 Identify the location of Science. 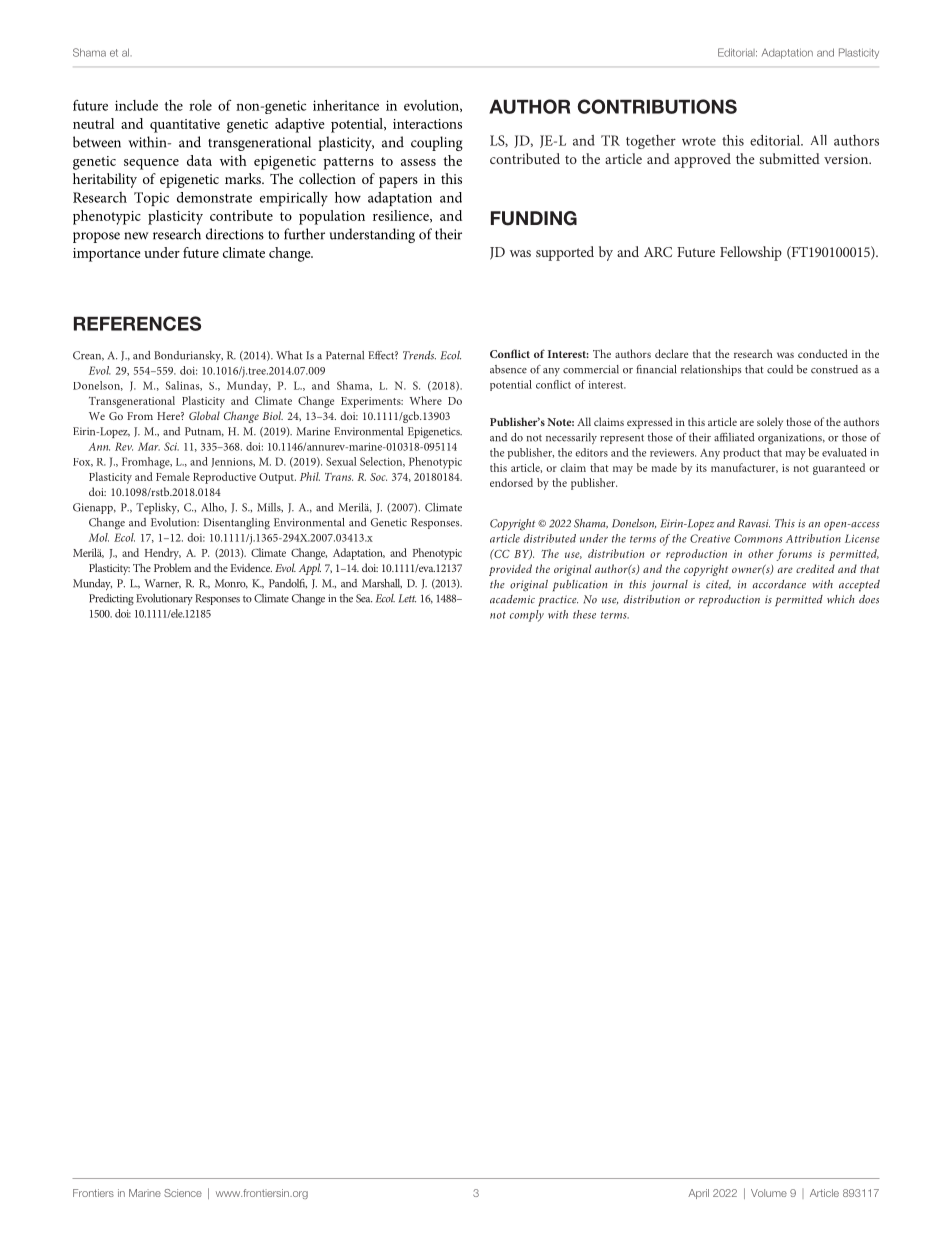
(183, 1193).
